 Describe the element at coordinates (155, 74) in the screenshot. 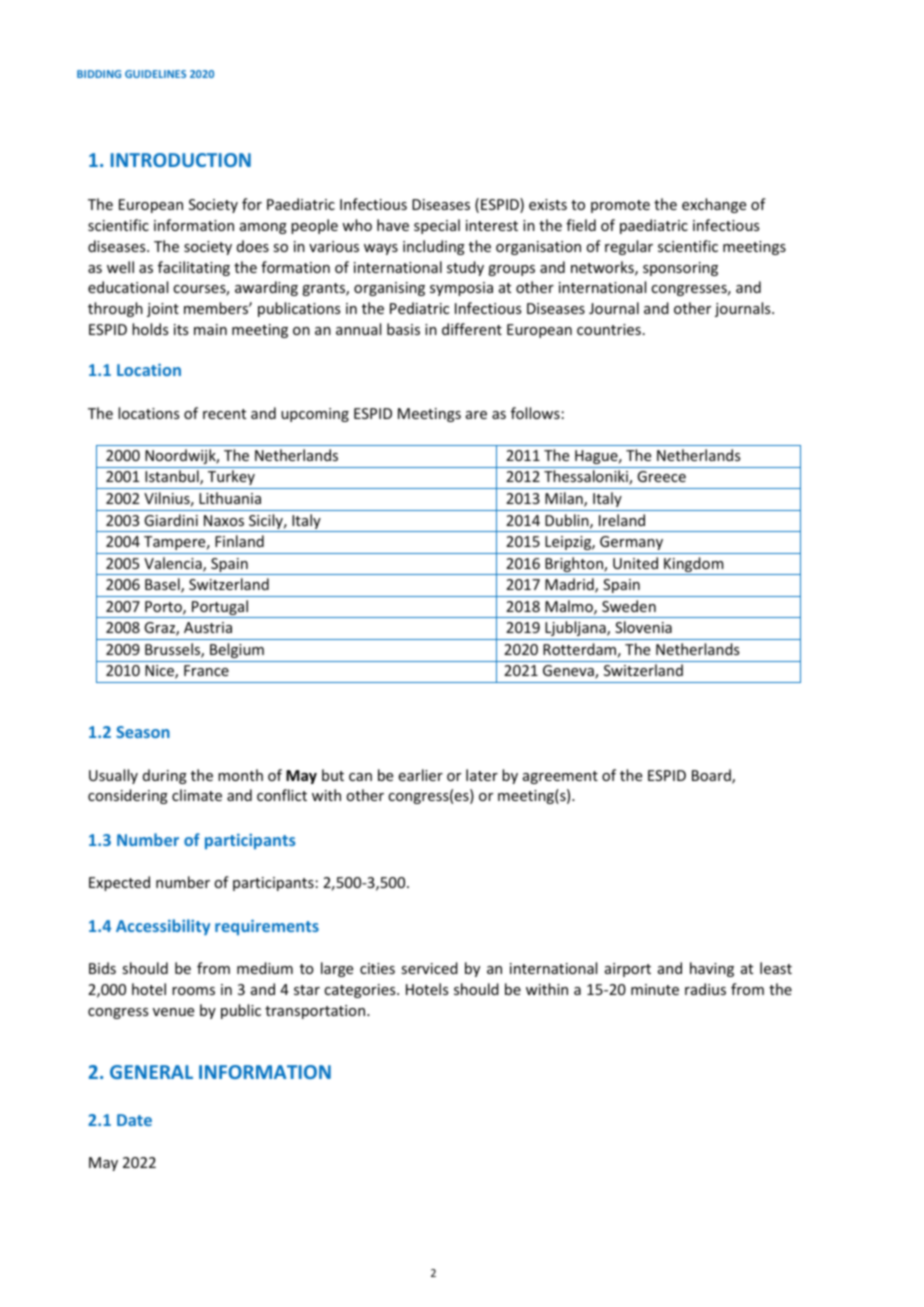

I see `GUIDELINES` at that location.
